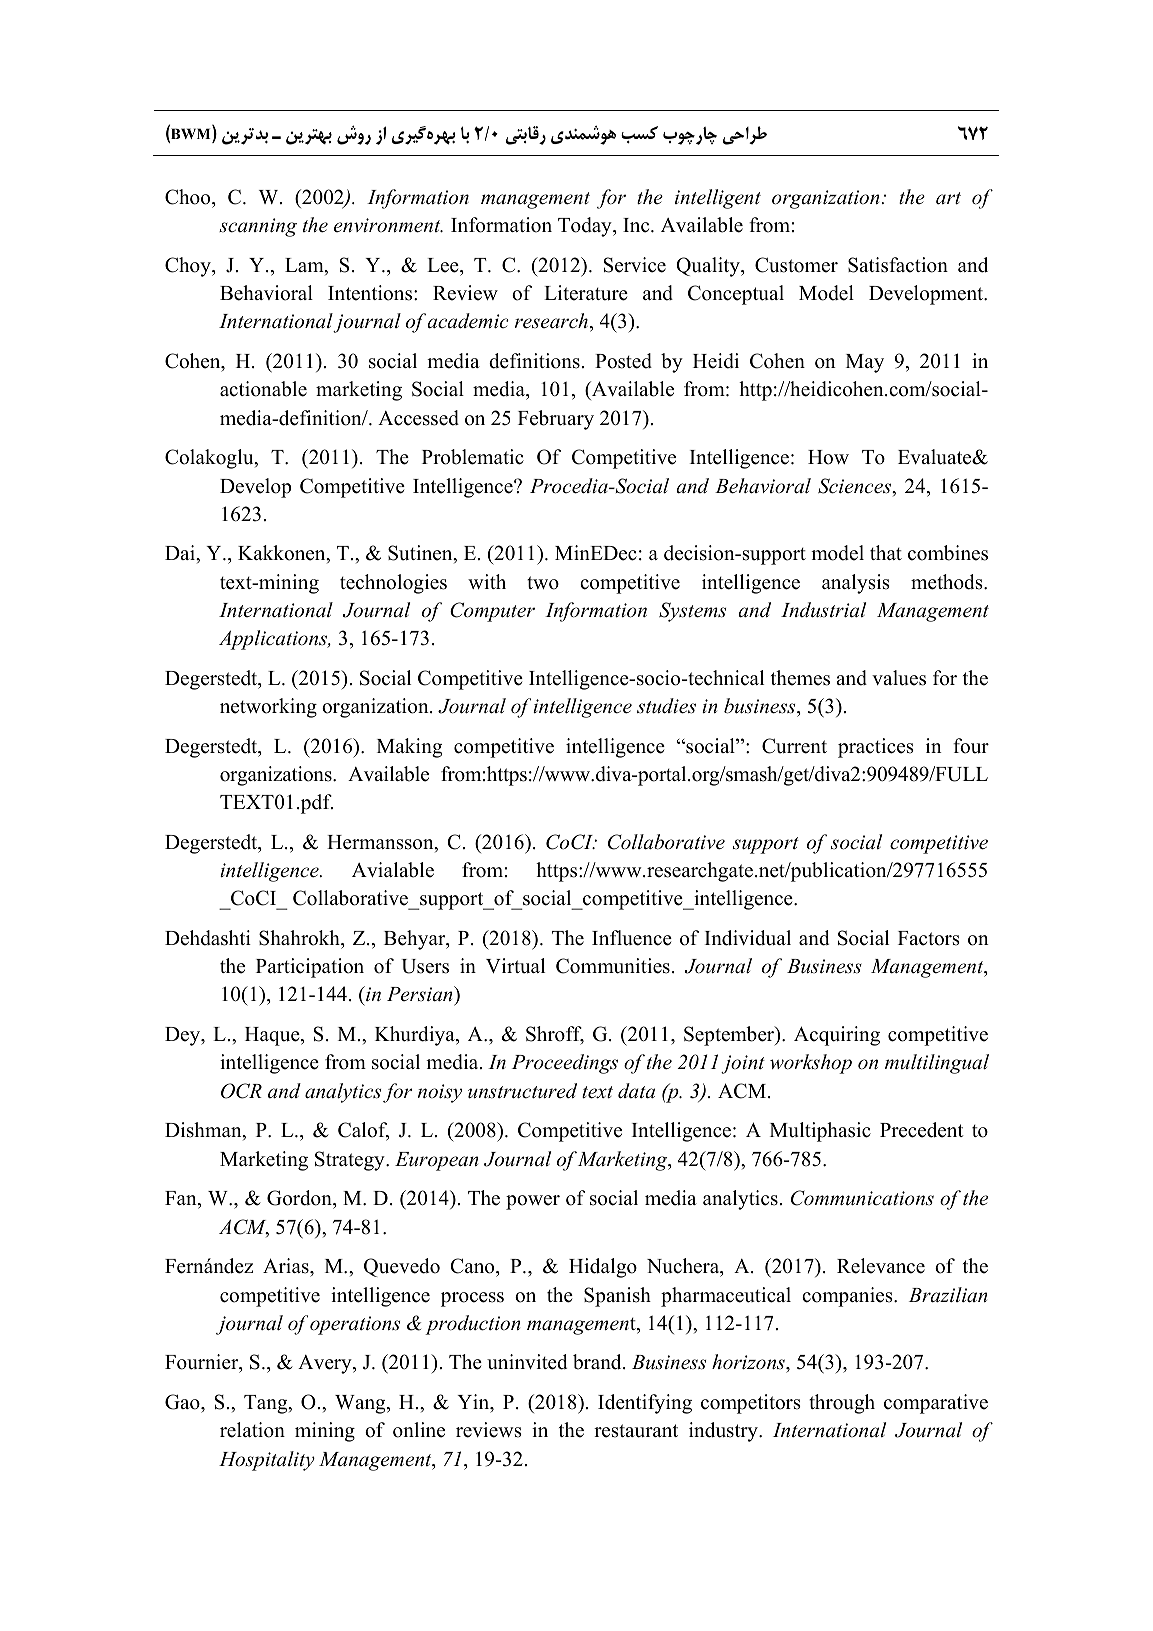  What do you see at coordinates (522, 1091) in the page?
I see `unstructured` at bounding box center [522, 1091].
